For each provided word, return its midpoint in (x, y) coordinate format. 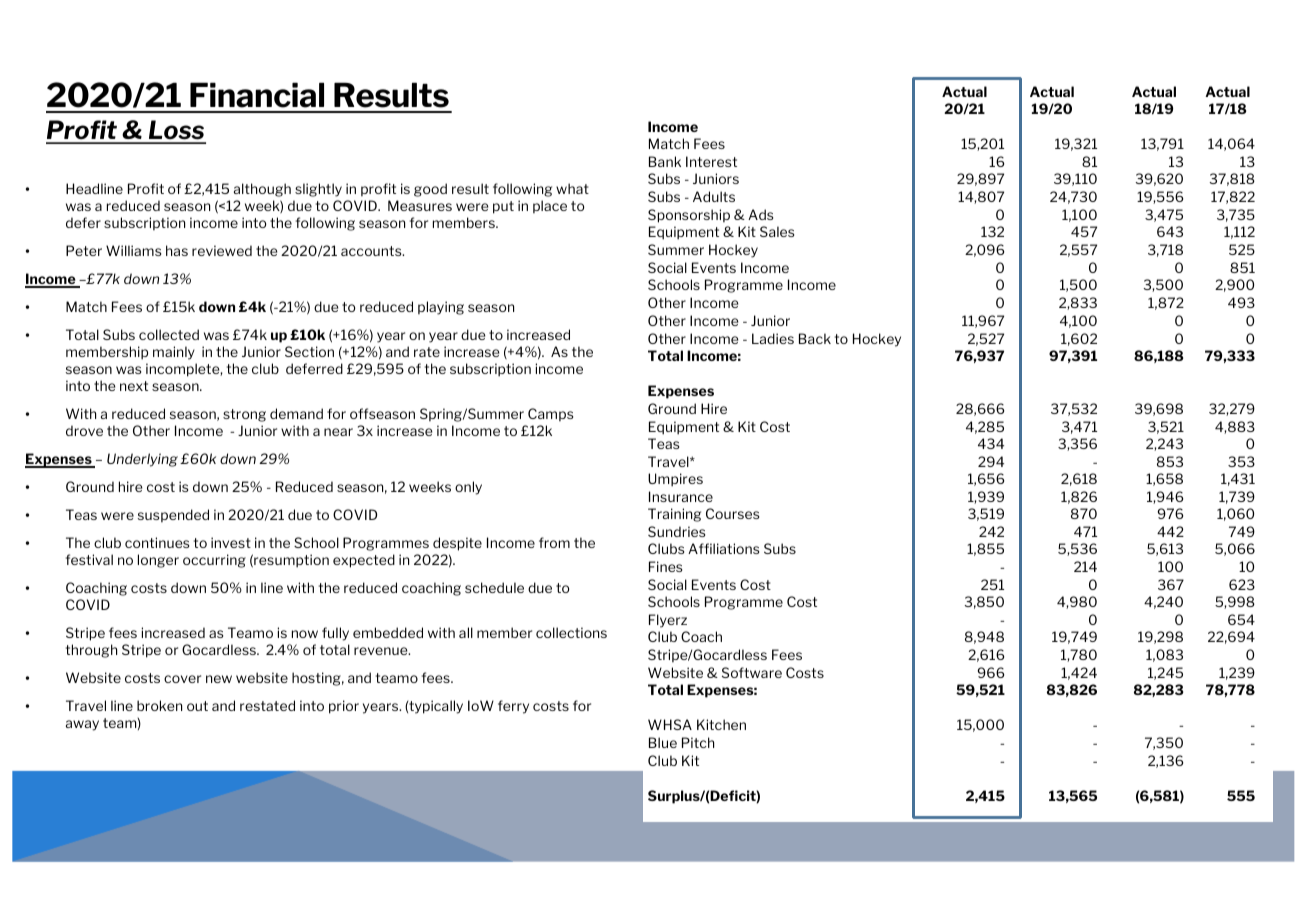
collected (169, 334)
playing (441, 308)
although (262, 190)
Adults (714, 196)
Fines (665, 566)
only (468, 488)
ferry (513, 707)
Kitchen (721, 724)
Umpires (675, 480)
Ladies (773, 338)
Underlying (142, 460)
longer (158, 561)
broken (159, 705)
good (430, 190)
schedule (494, 587)
